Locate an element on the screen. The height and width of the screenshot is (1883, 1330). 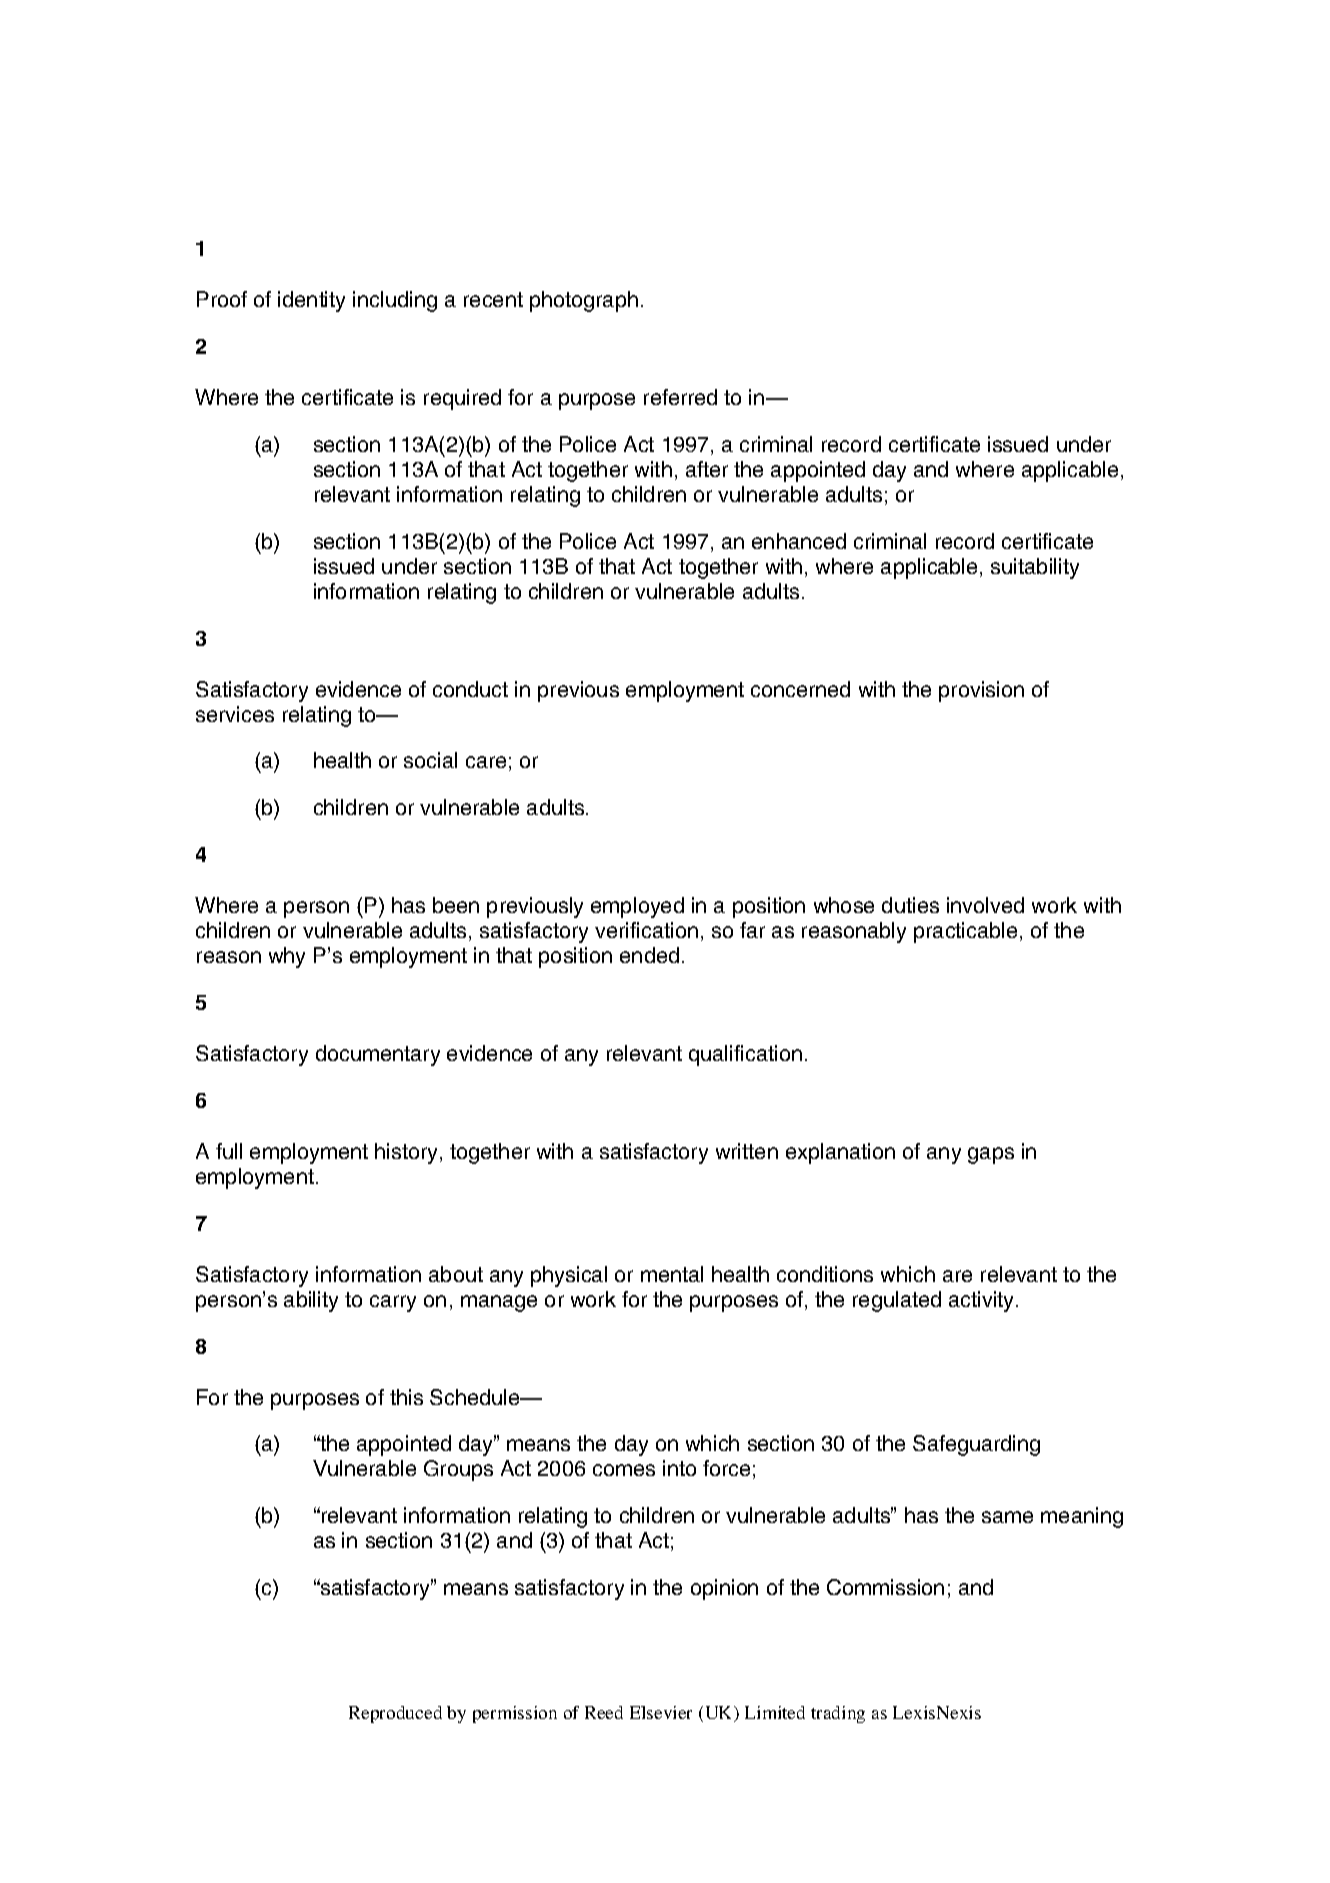
referred is located at coordinates (680, 397).
